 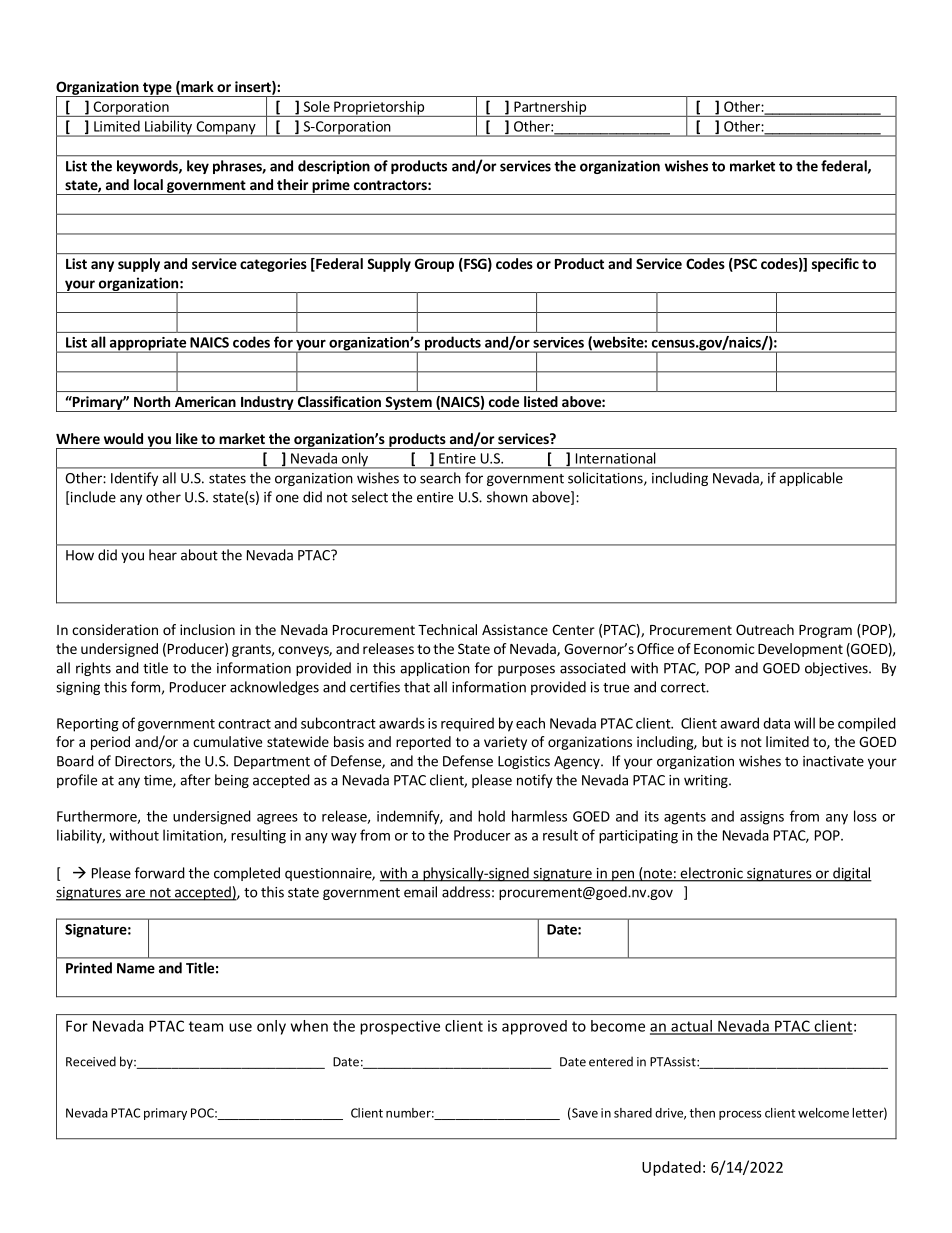 I want to click on hold, so click(x=491, y=816).
